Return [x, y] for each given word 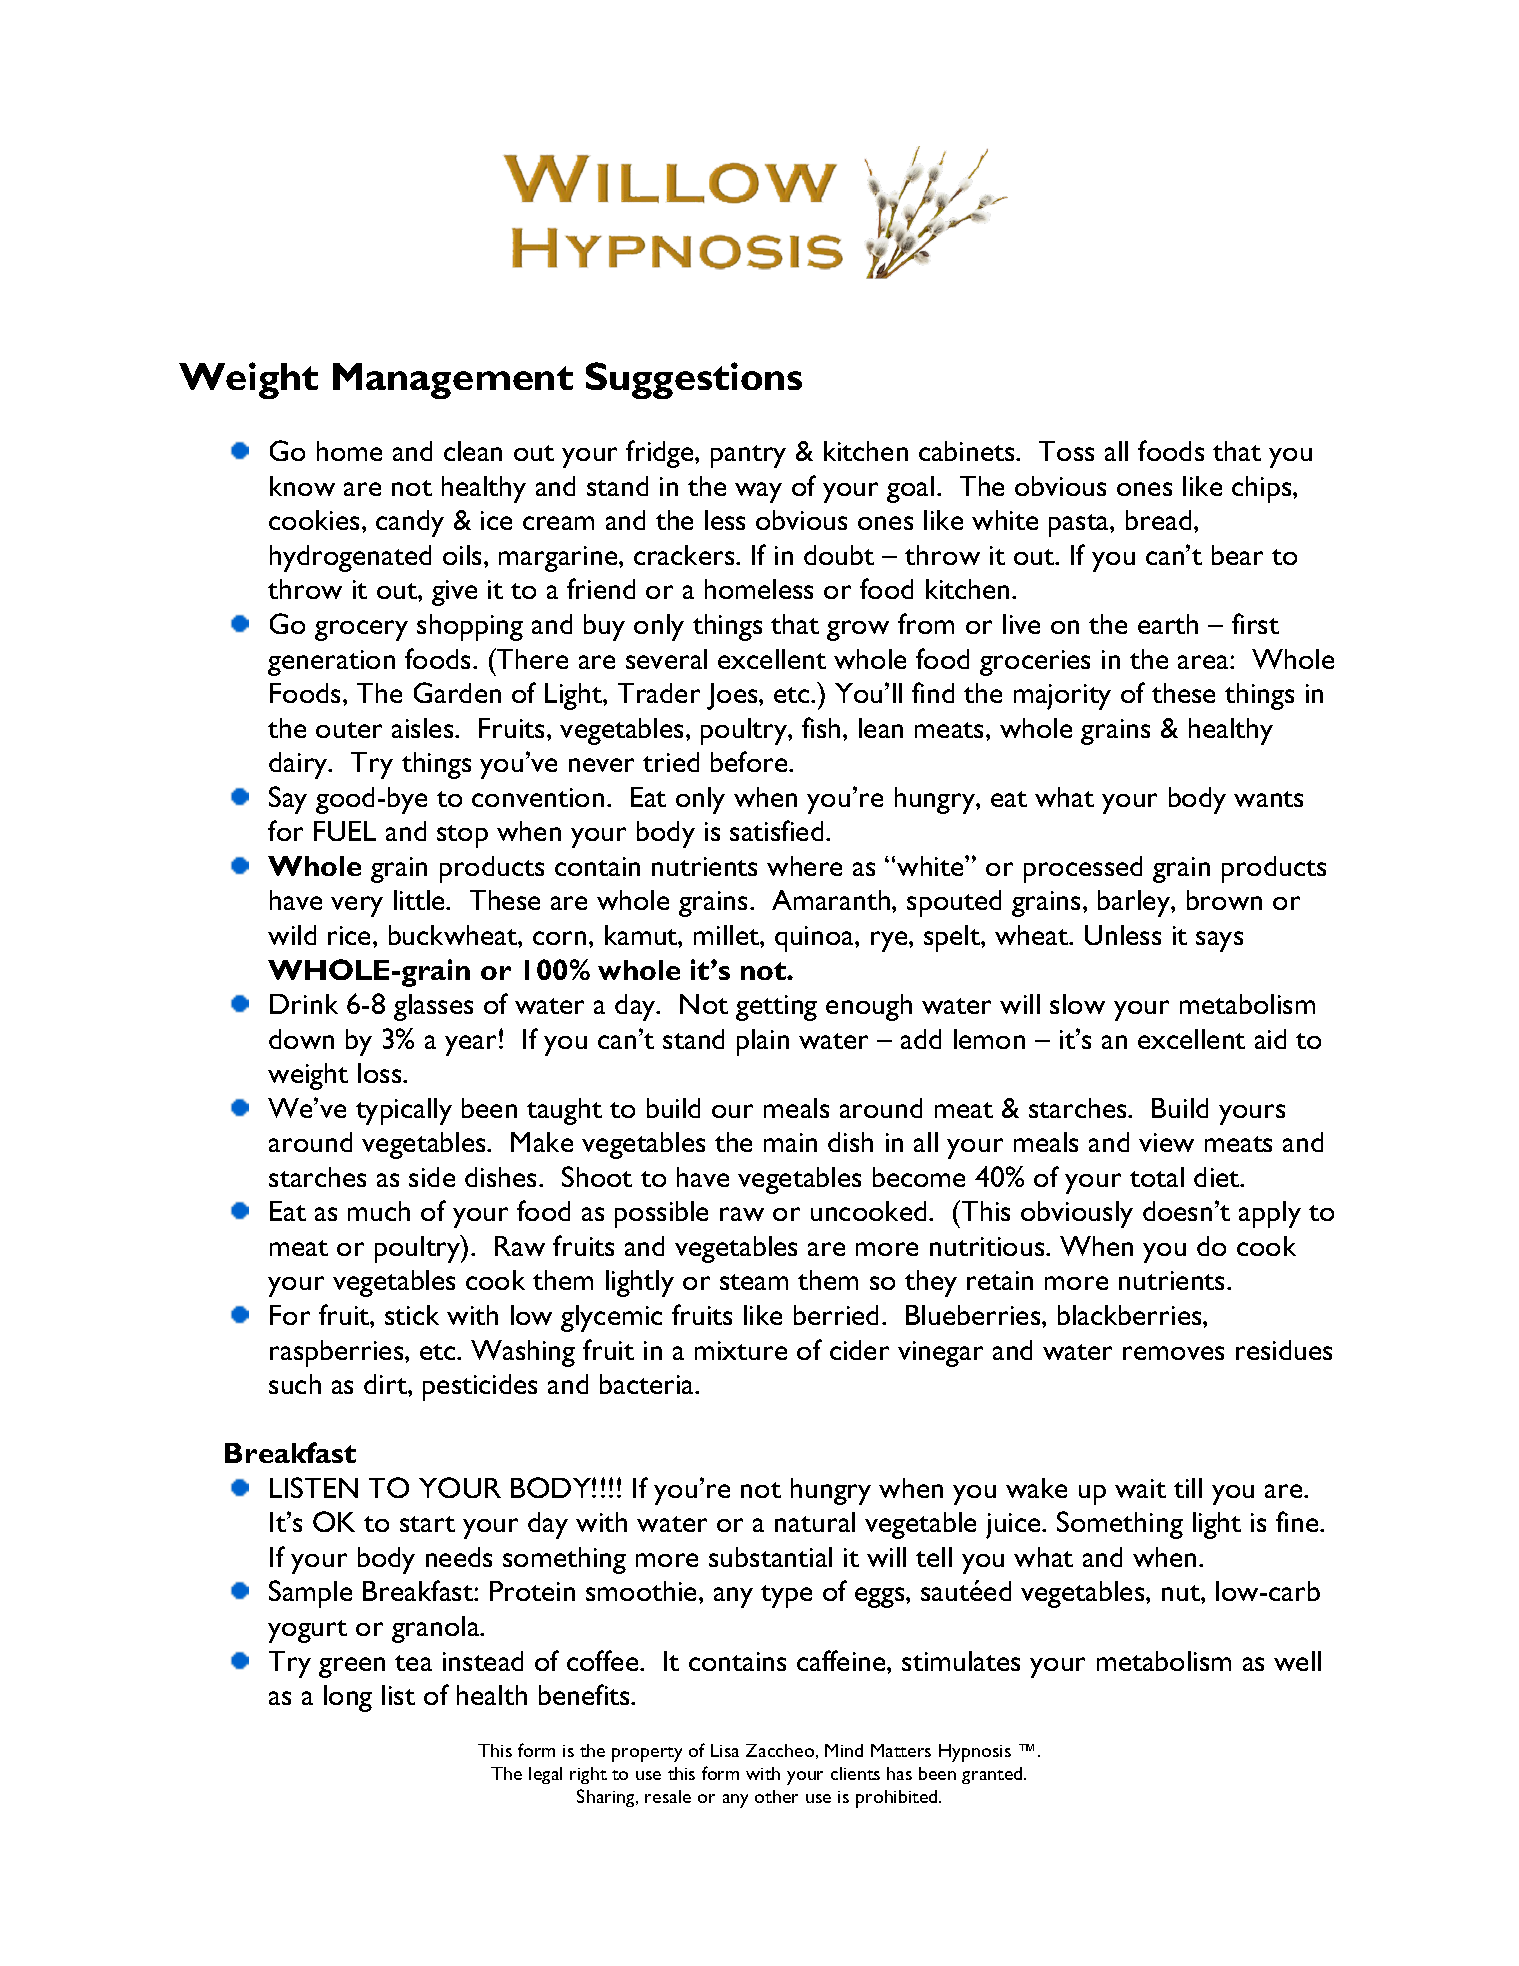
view [1166, 1142]
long [348, 1698]
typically [404, 1111]
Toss [1066, 451]
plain [763, 1042]
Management [453, 381]
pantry [748, 456]
